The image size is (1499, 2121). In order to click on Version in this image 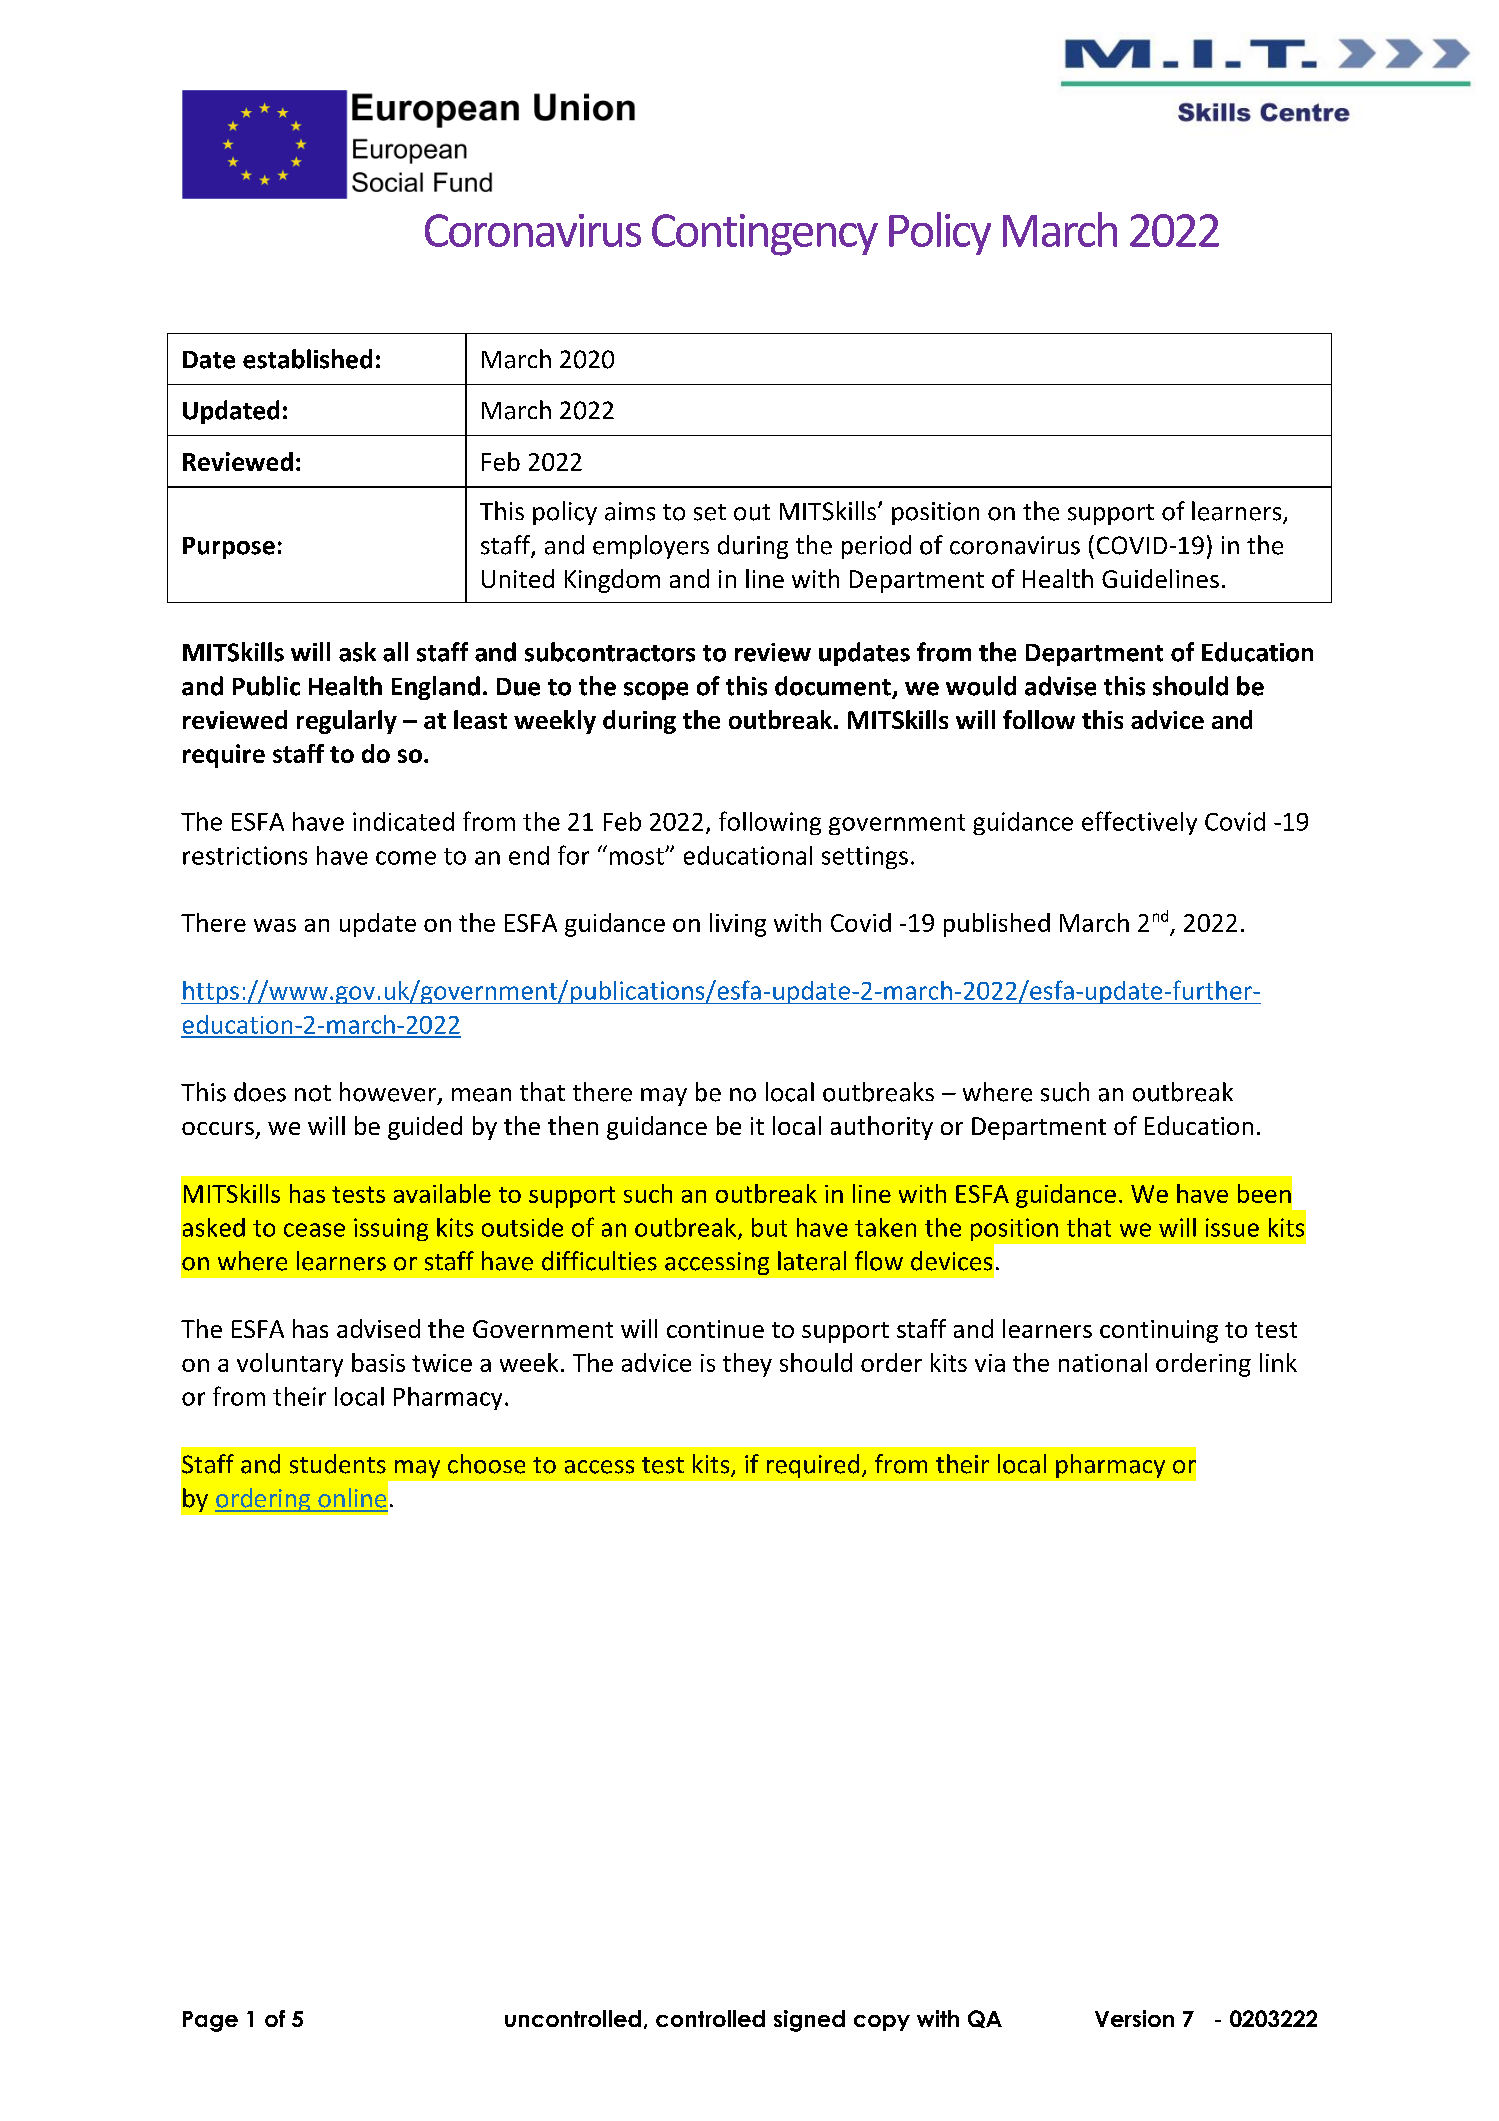, I will do `click(1134, 2018)`.
